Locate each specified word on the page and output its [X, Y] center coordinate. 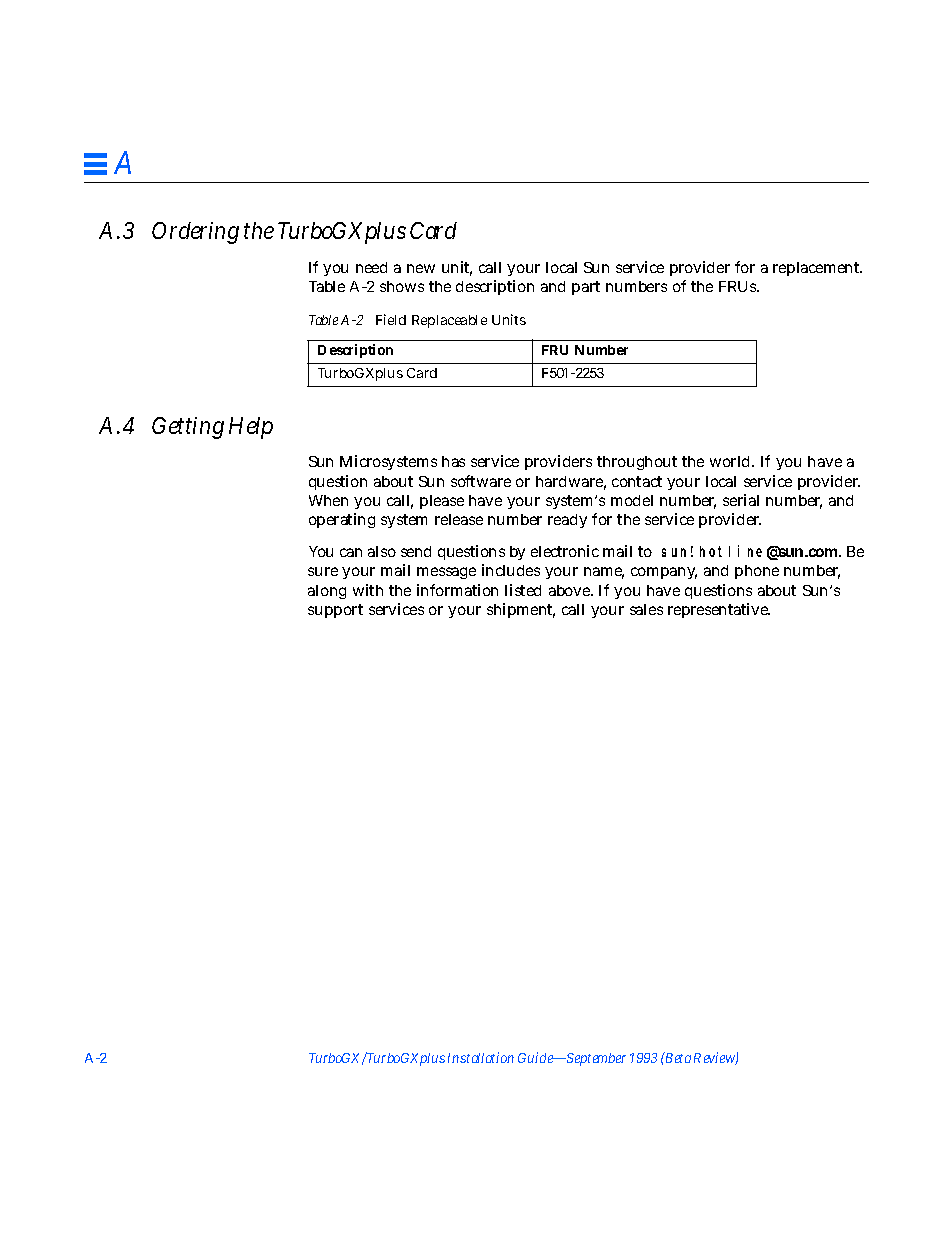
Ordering [195, 233]
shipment [521, 610]
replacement [817, 269]
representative [719, 610]
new [421, 268]
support [335, 611]
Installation [481, 1057]
